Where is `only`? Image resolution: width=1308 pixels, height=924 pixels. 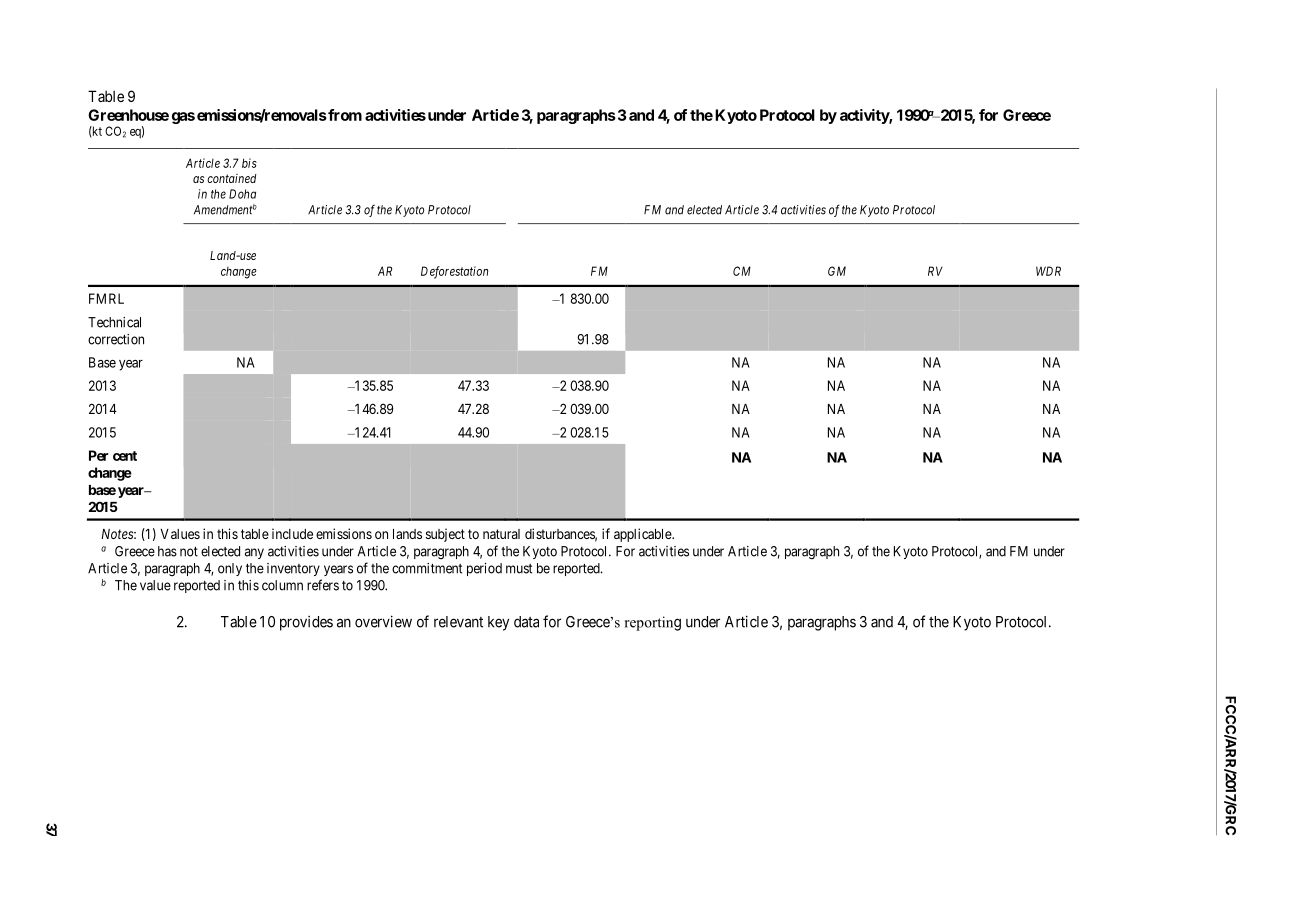
only is located at coordinates (230, 569).
